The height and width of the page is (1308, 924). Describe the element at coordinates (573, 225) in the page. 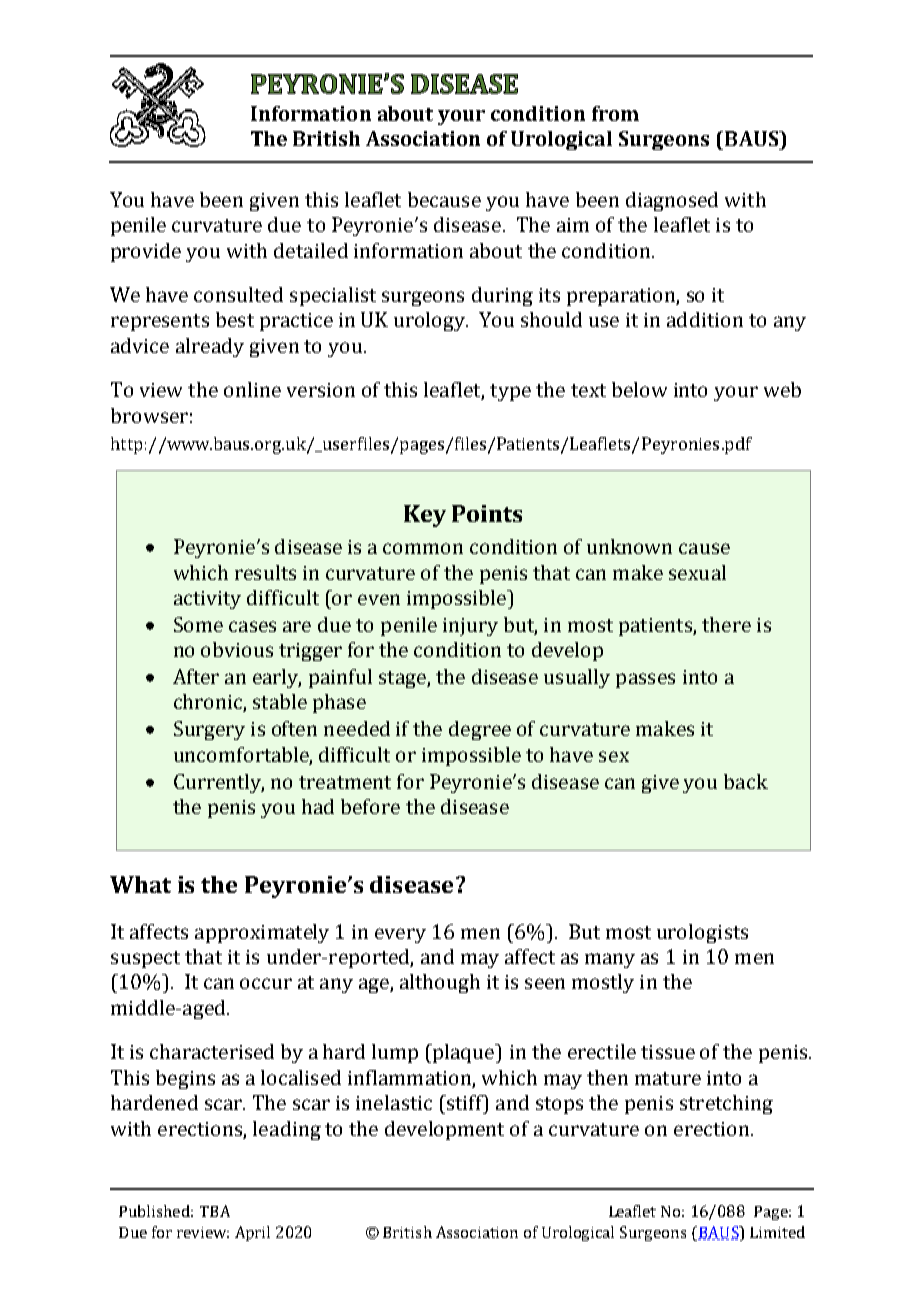

I see `aim` at that location.
